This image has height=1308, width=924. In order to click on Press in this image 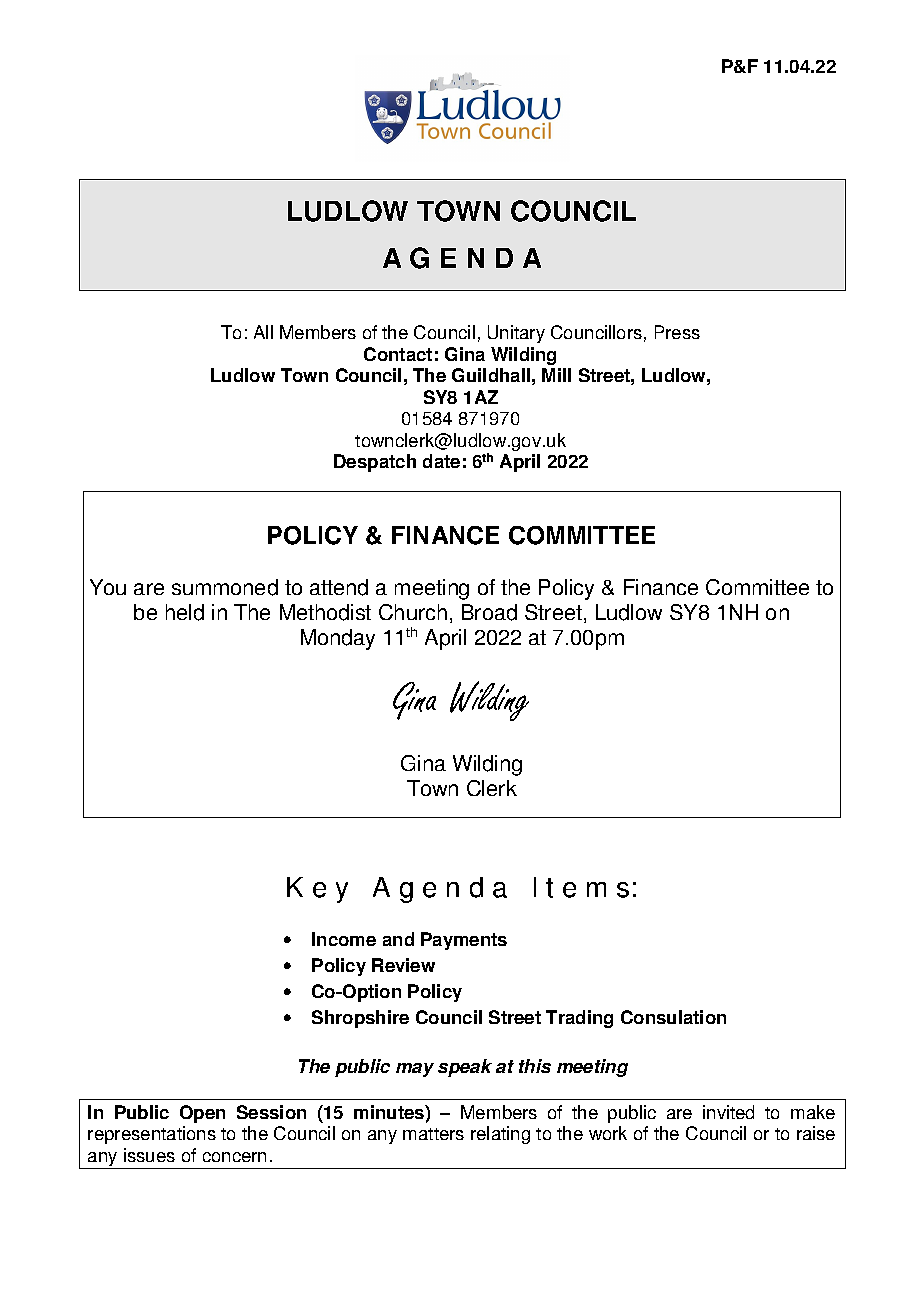, I will do `click(677, 332)`.
